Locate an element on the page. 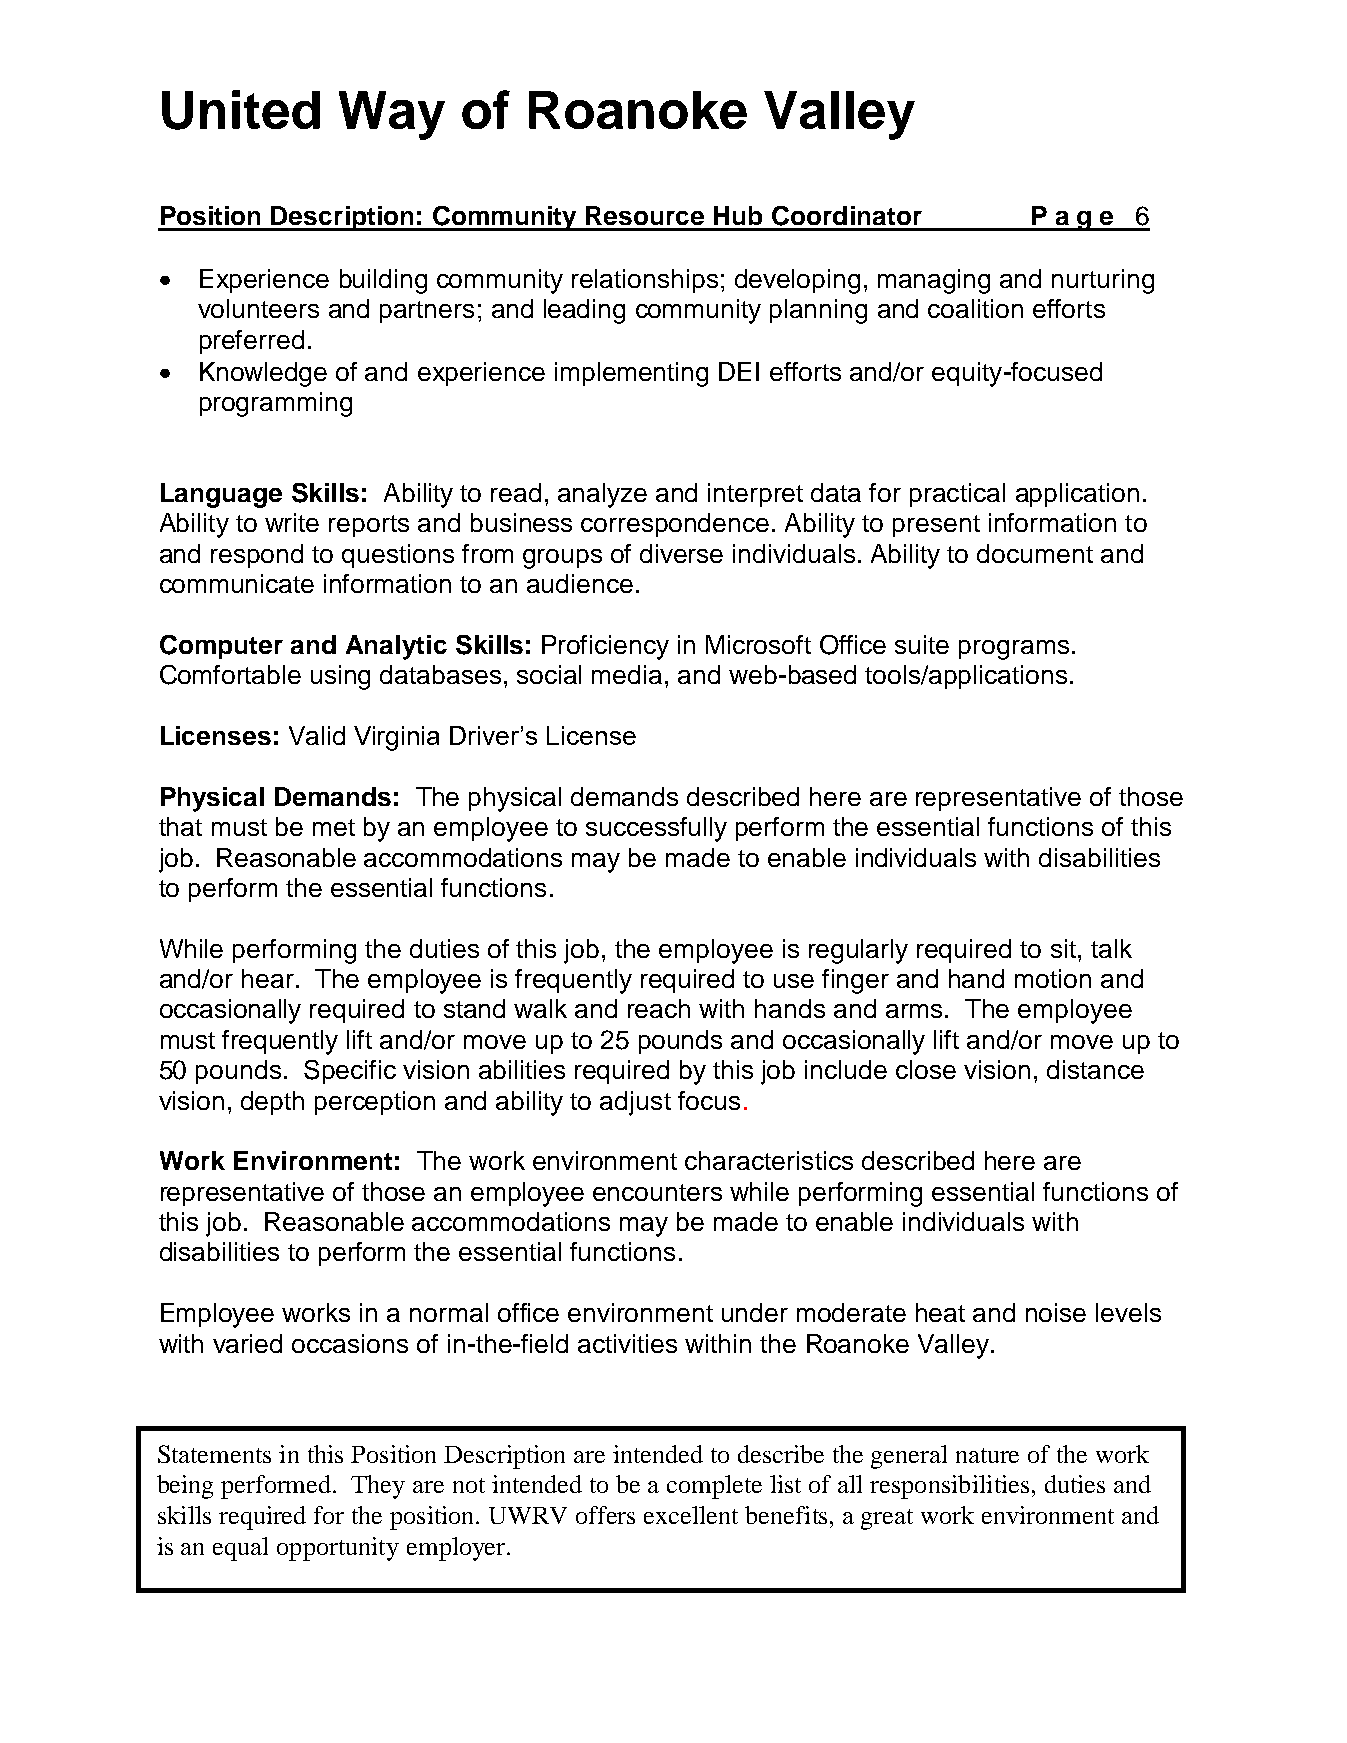 Image resolution: width=1347 pixels, height=1743 pixels. distance is located at coordinates (1095, 1069).
